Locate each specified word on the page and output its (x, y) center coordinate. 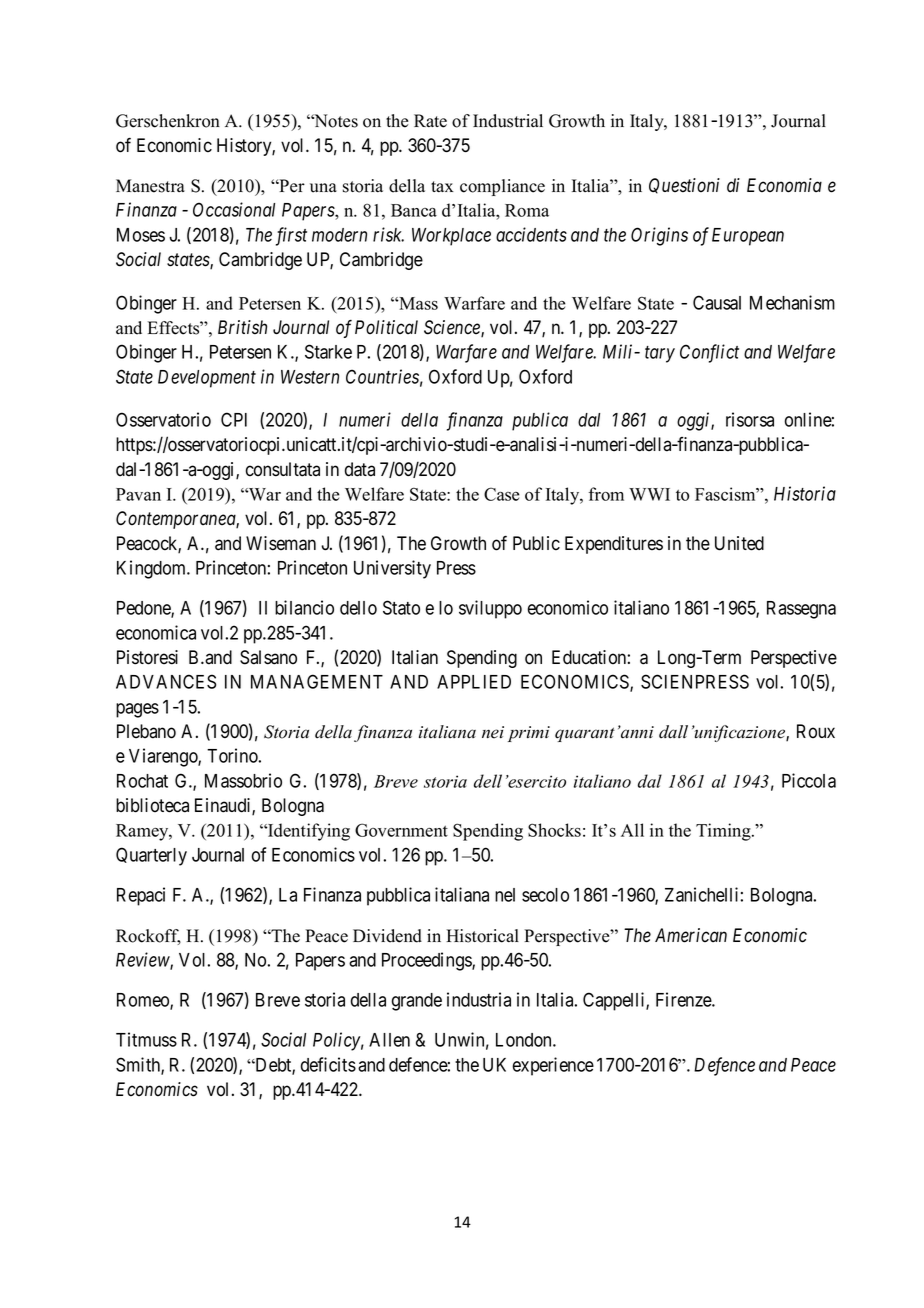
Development (207, 379)
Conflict (709, 353)
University (392, 569)
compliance (502, 187)
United (739, 543)
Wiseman (281, 543)
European (748, 237)
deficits (328, 1064)
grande (417, 1002)
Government (401, 830)
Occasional (234, 209)
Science (453, 328)
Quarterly (151, 856)
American (691, 935)
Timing (724, 832)
